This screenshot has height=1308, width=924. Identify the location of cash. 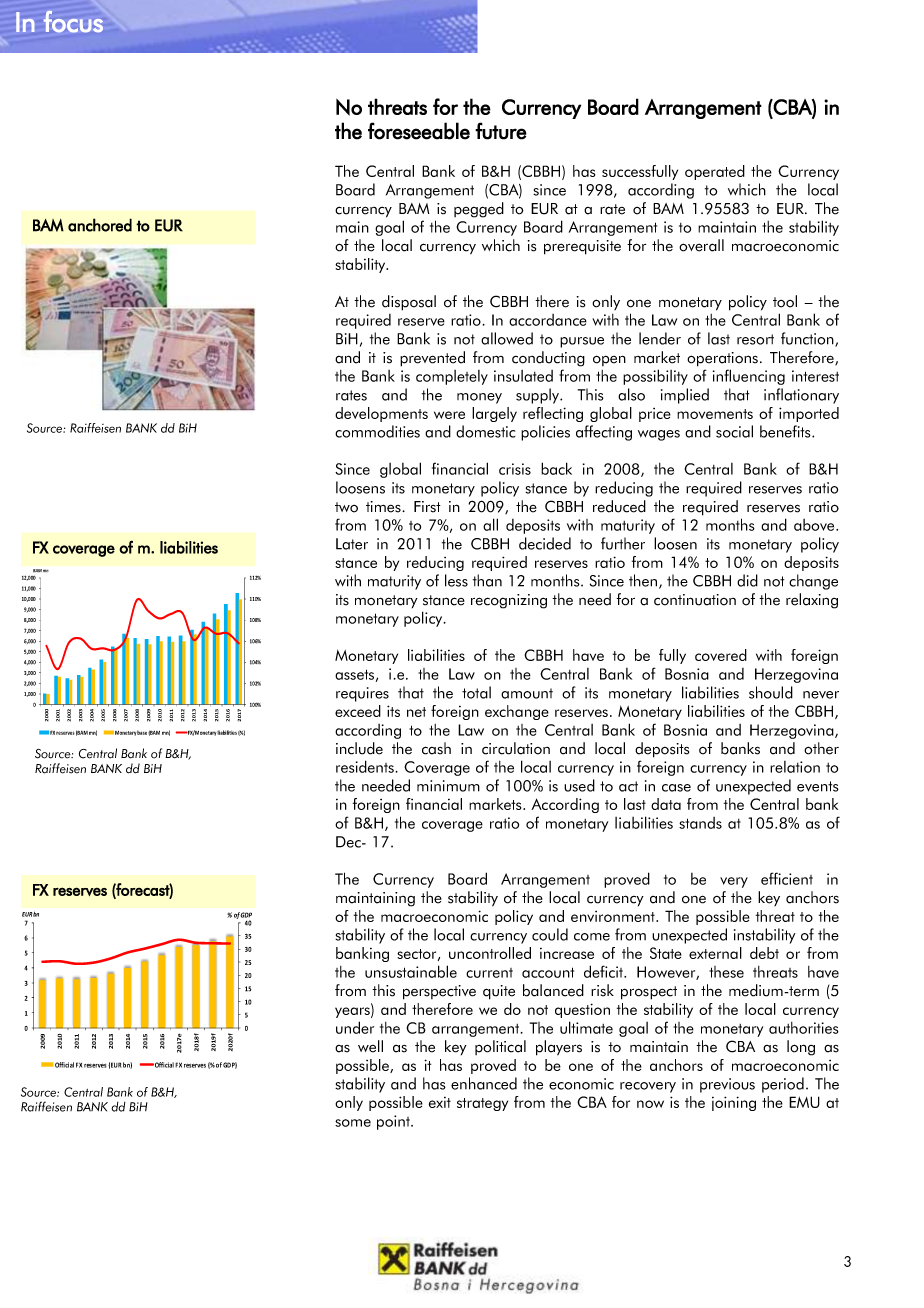
(436, 748).
